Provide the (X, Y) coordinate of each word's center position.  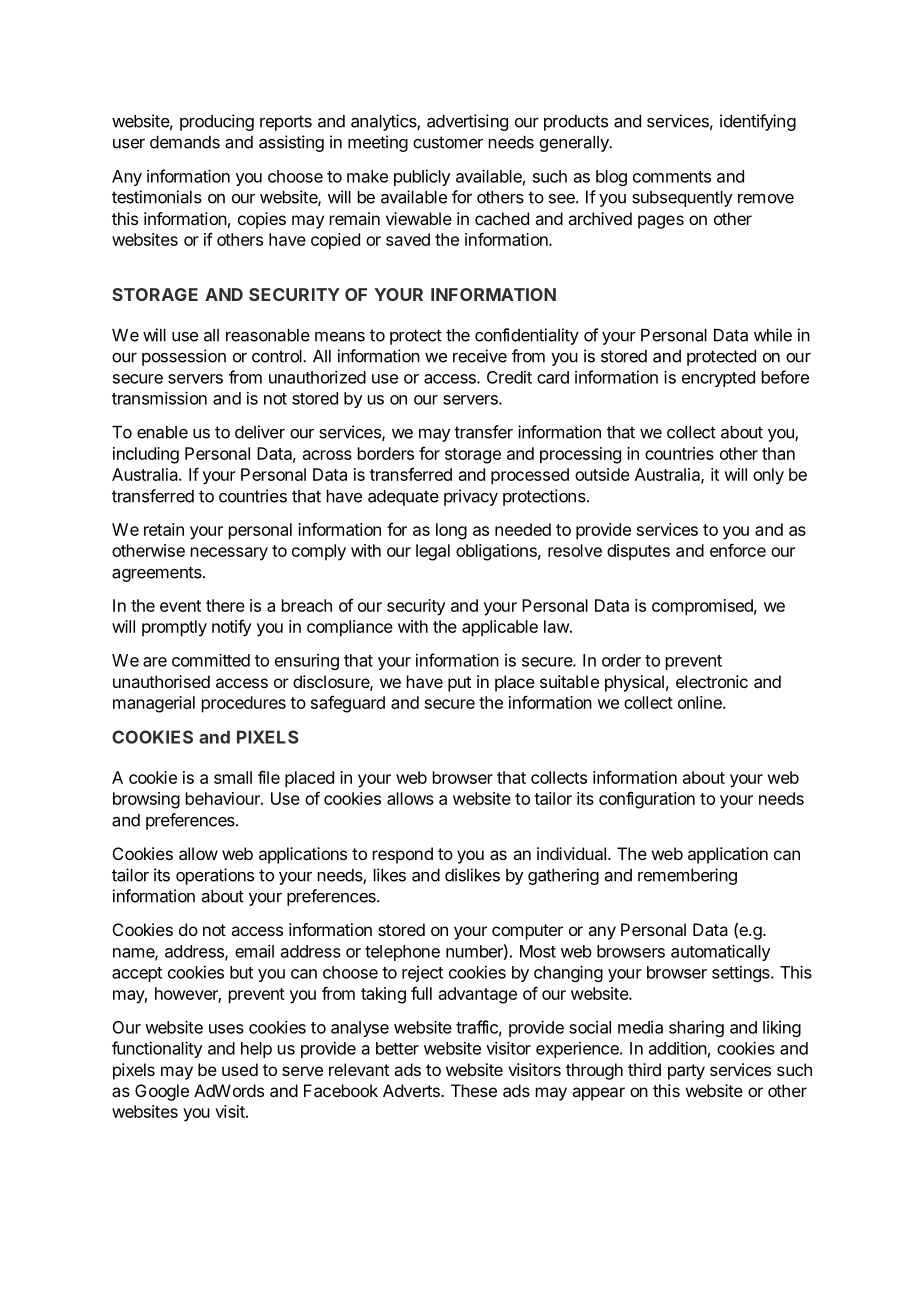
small (233, 777)
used (240, 1069)
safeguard (348, 704)
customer (448, 142)
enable (162, 432)
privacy (471, 497)
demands (185, 142)
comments (672, 177)
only (768, 476)
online (701, 702)
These (474, 1090)
